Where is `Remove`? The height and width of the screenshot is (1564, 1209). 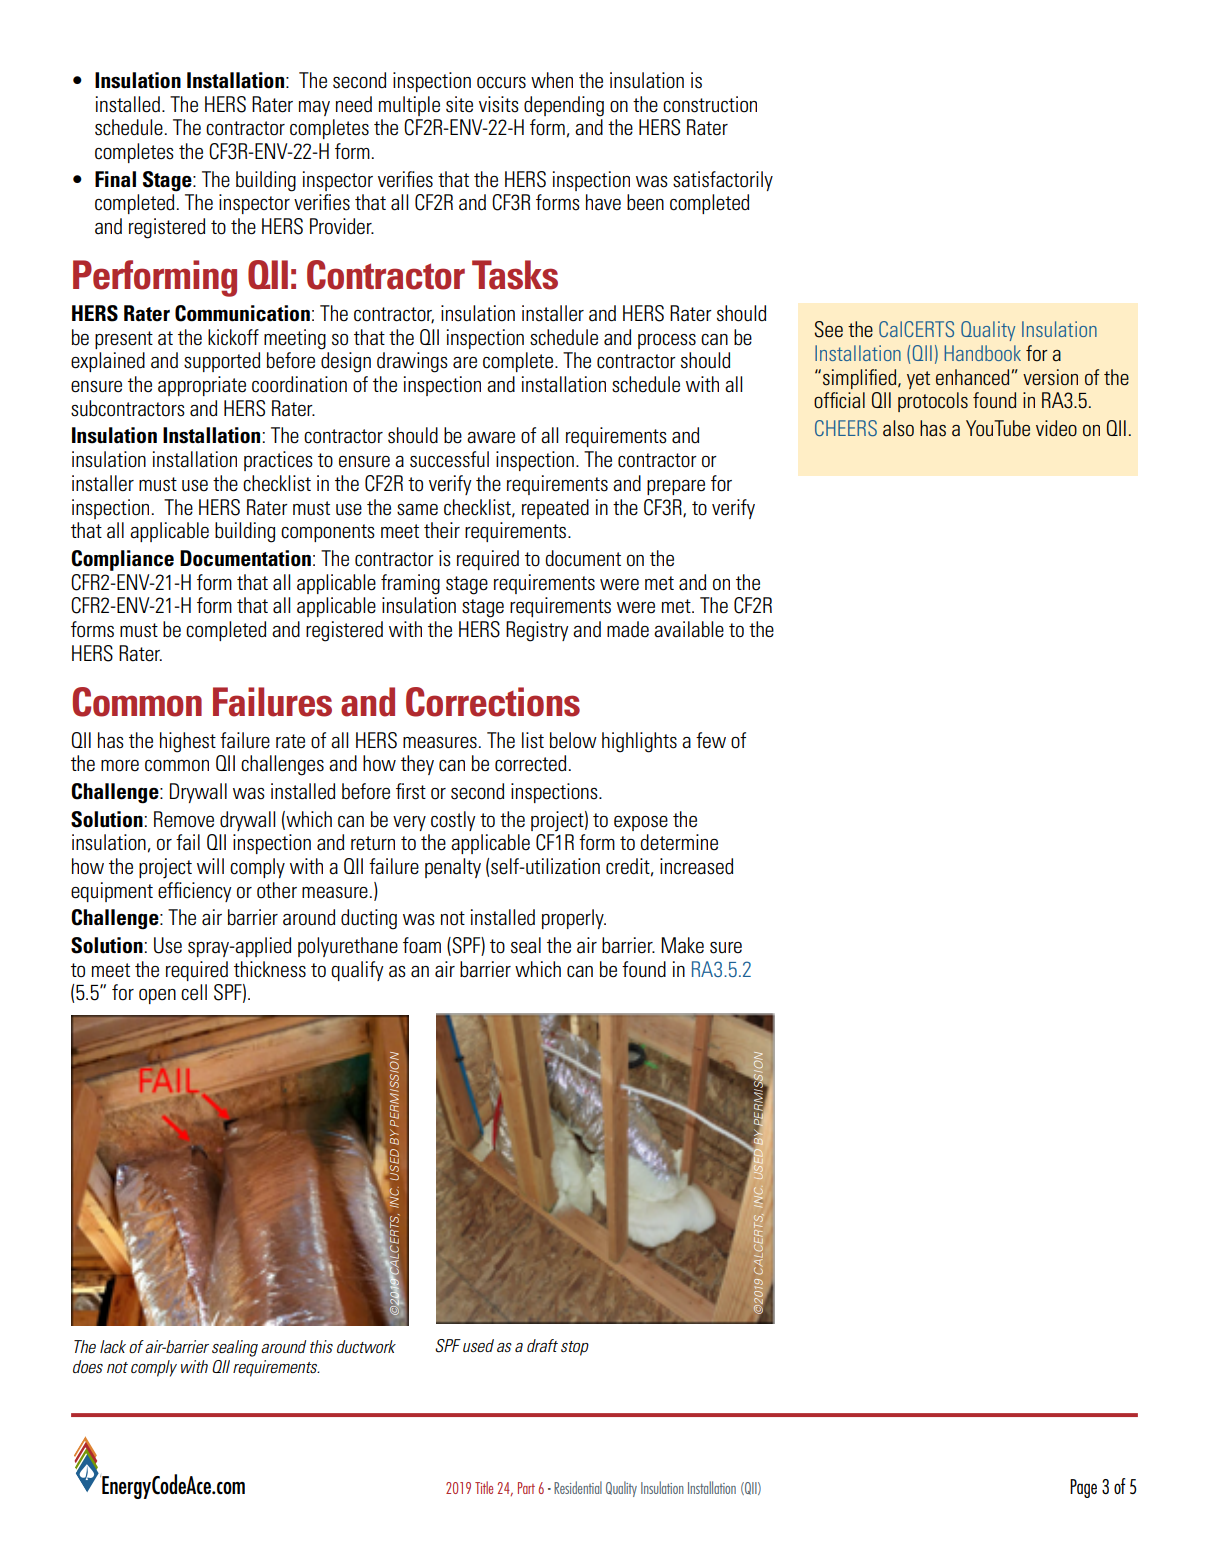
Remove is located at coordinates (184, 819).
